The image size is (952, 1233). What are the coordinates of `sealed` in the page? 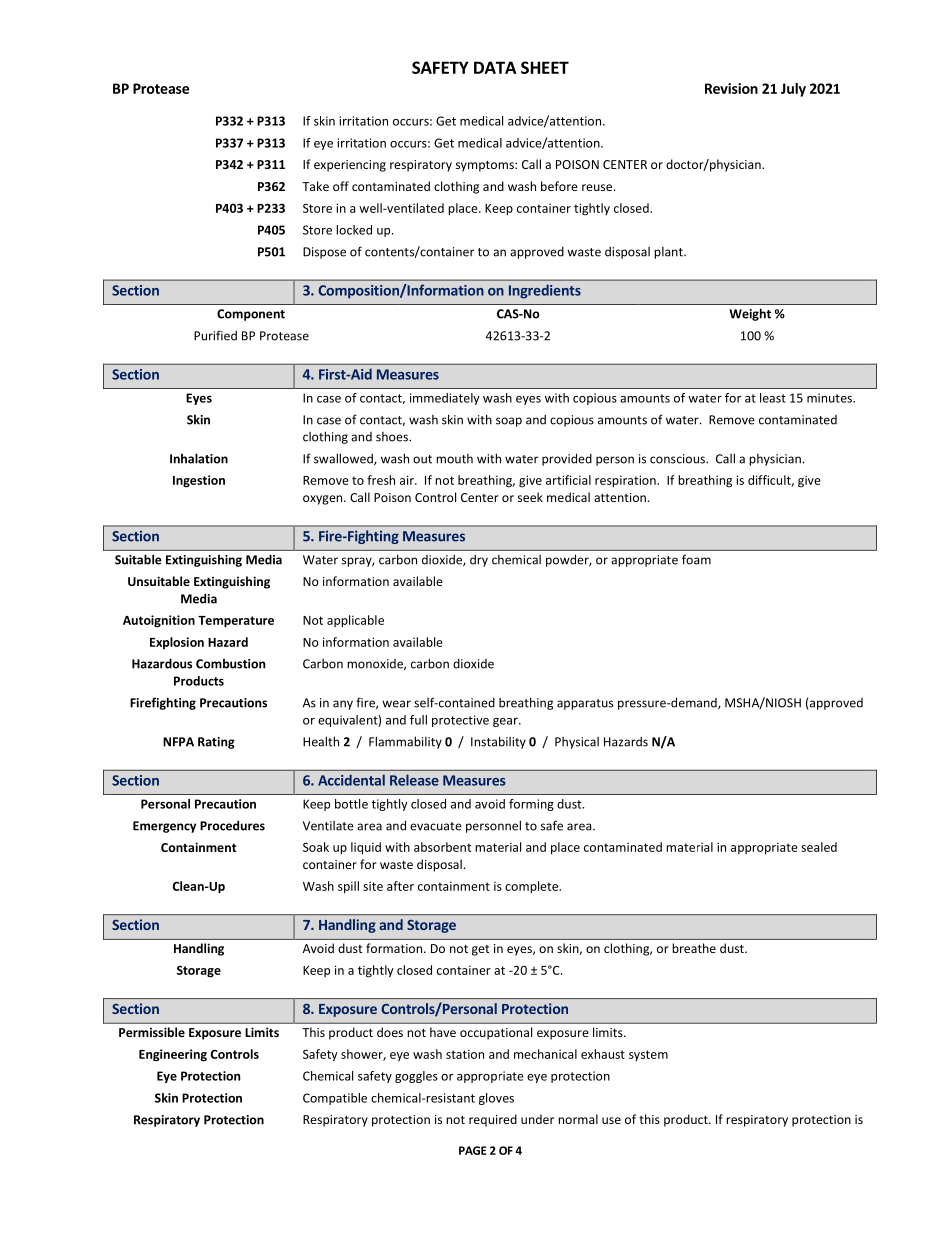 It's located at (819, 847).
